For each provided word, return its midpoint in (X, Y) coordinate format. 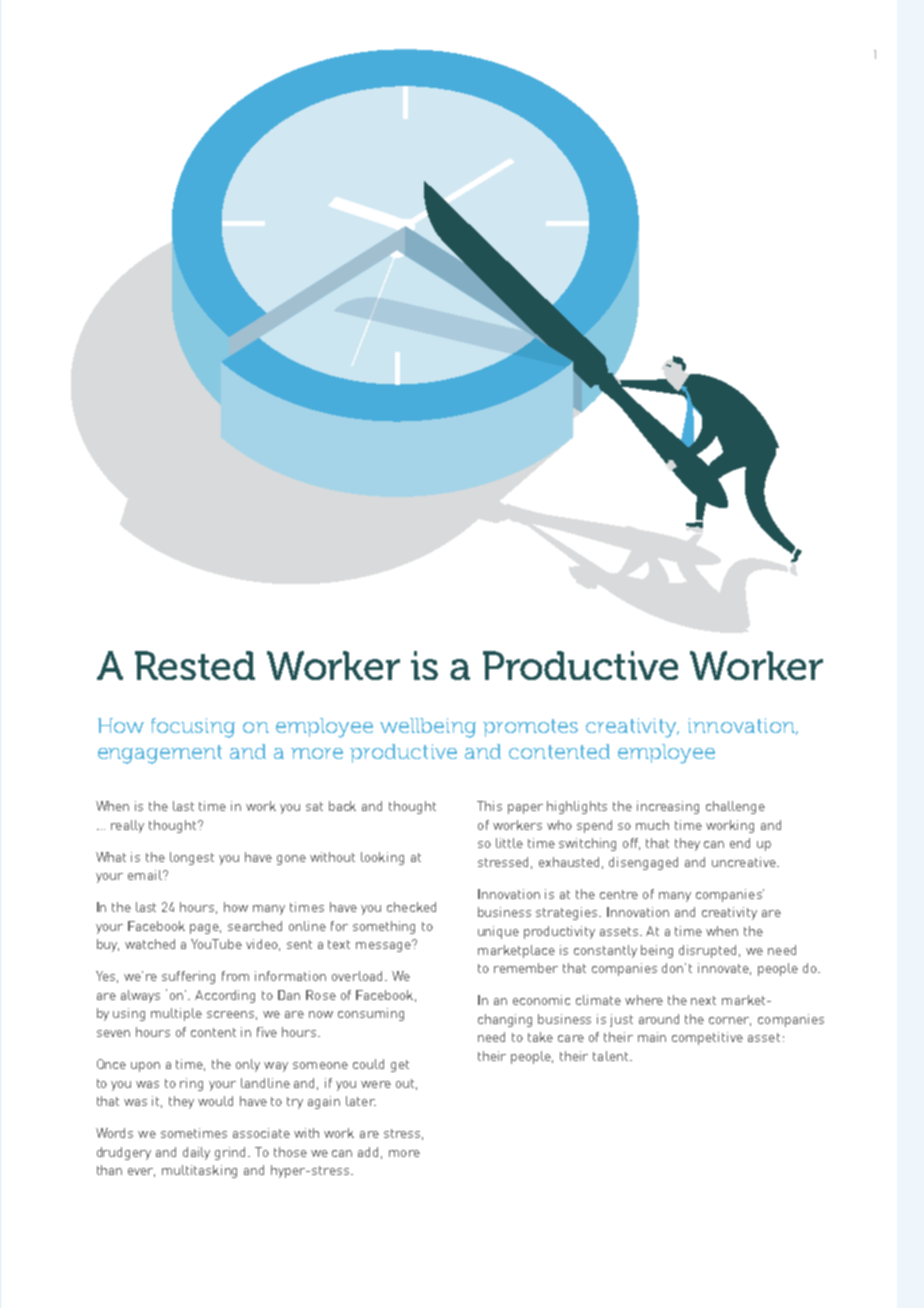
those (290, 1152)
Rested (195, 665)
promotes (530, 728)
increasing (668, 807)
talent (610, 1056)
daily (196, 1153)
